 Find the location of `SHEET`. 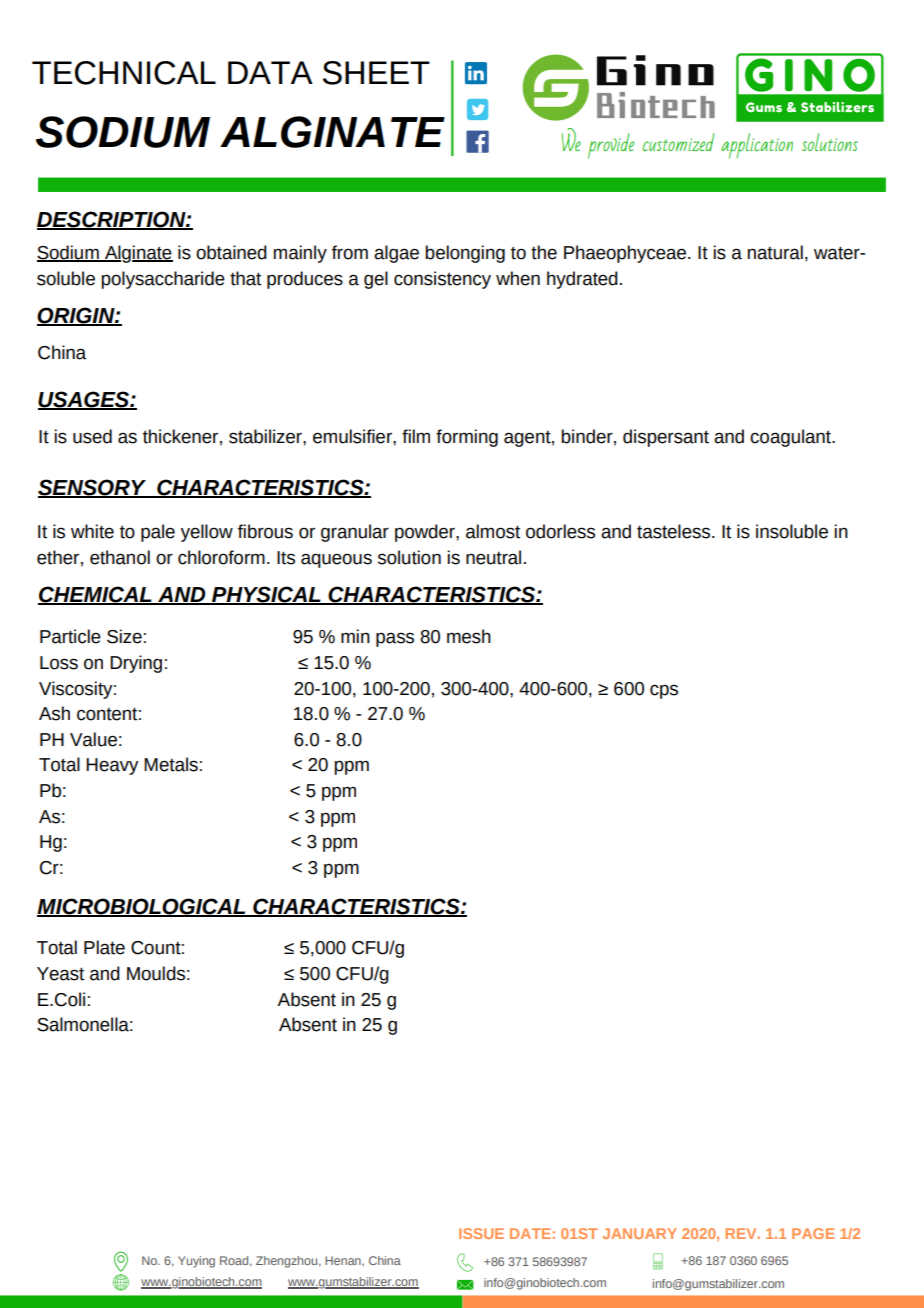

SHEET is located at coordinates (376, 73).
